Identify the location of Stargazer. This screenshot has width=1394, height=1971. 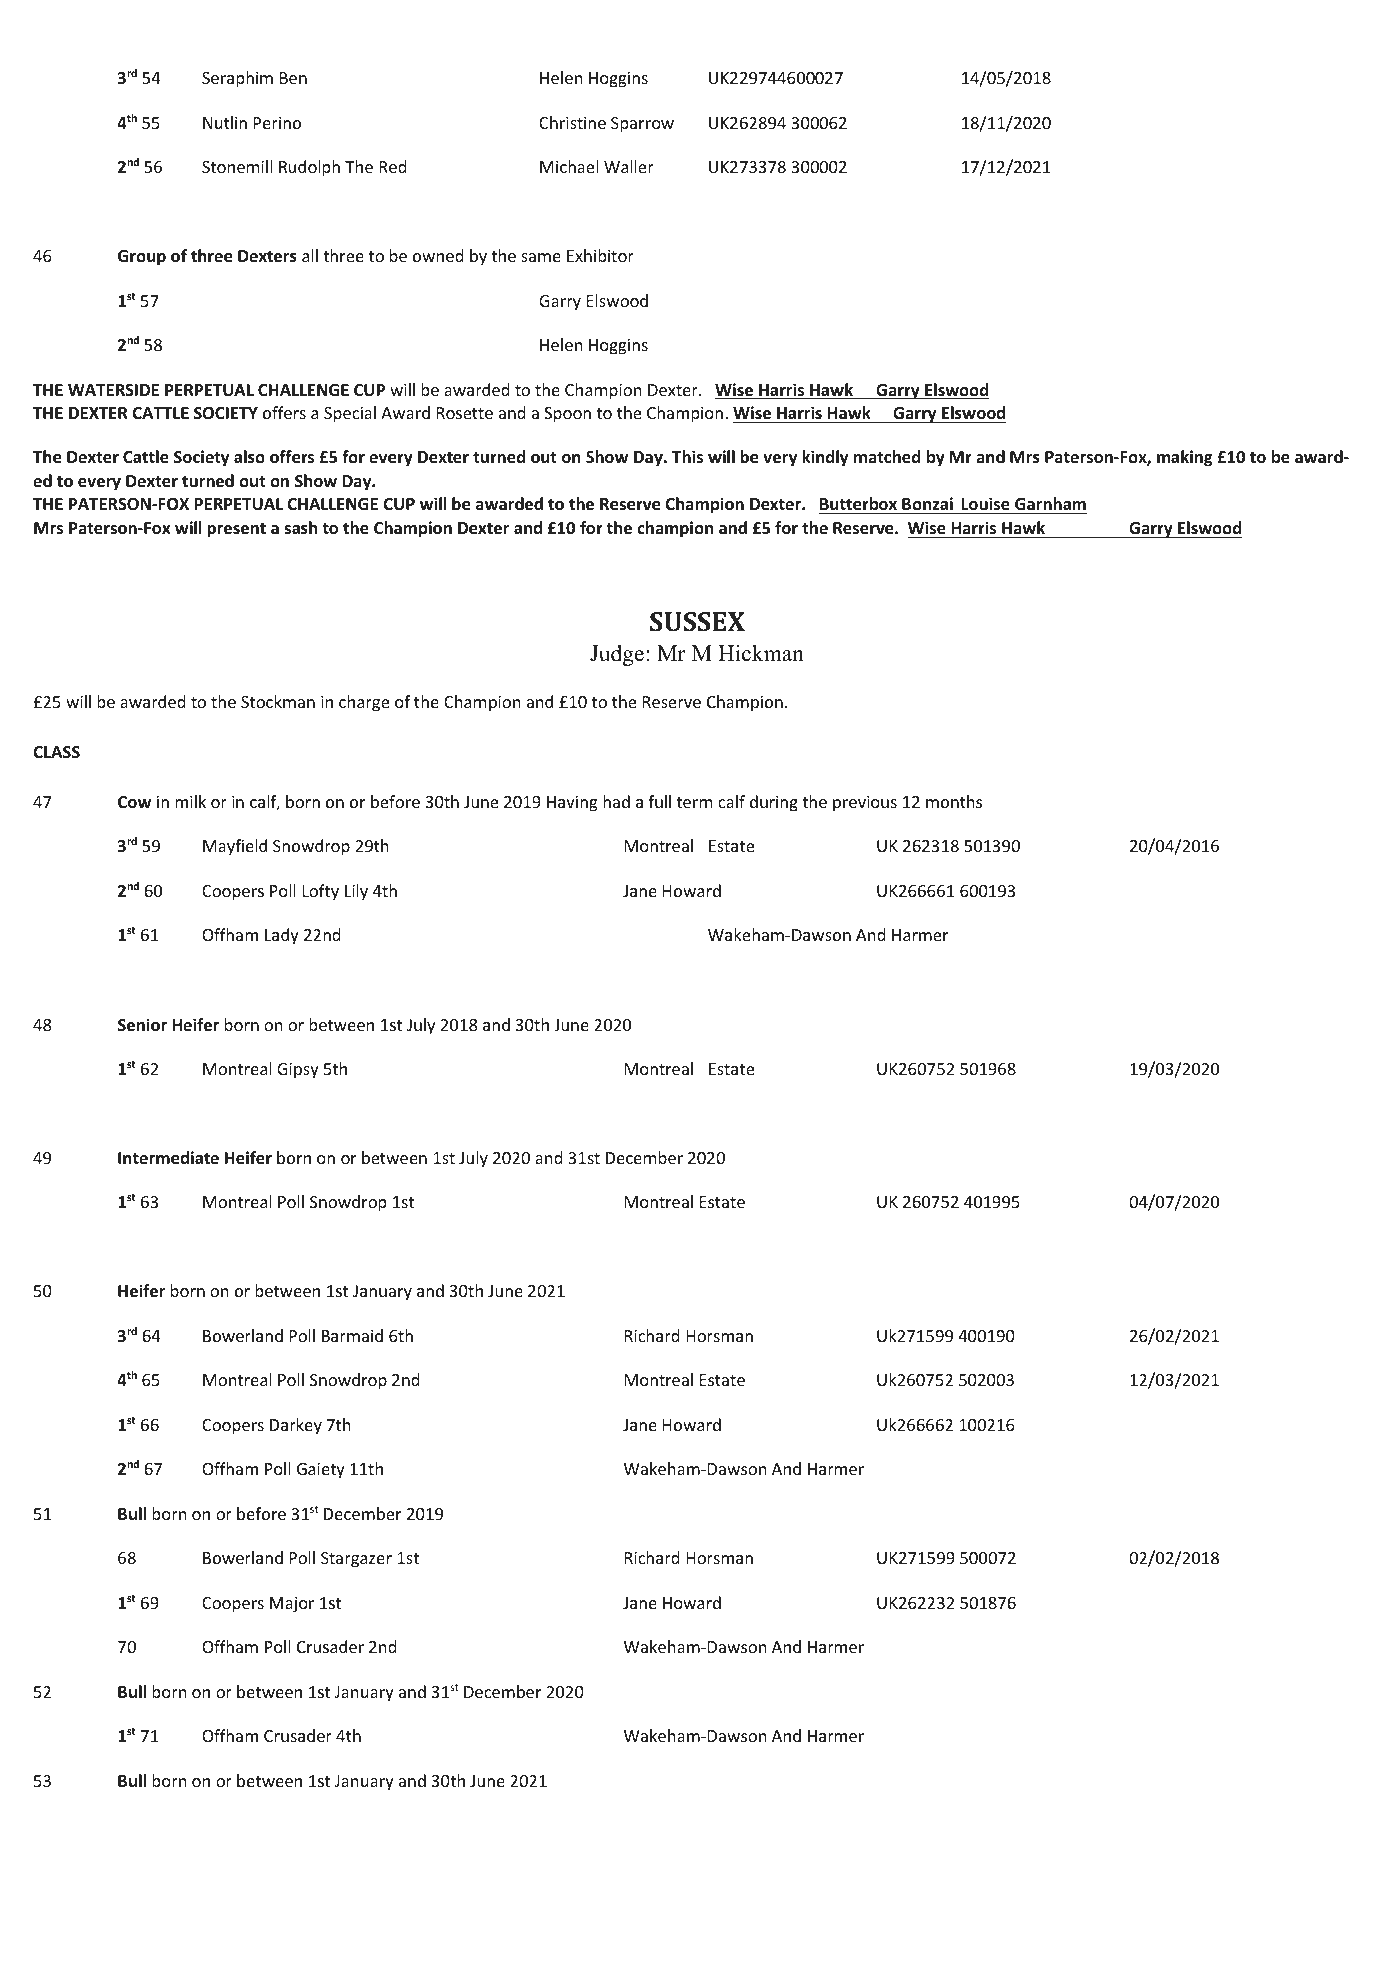
(356, 1560).
